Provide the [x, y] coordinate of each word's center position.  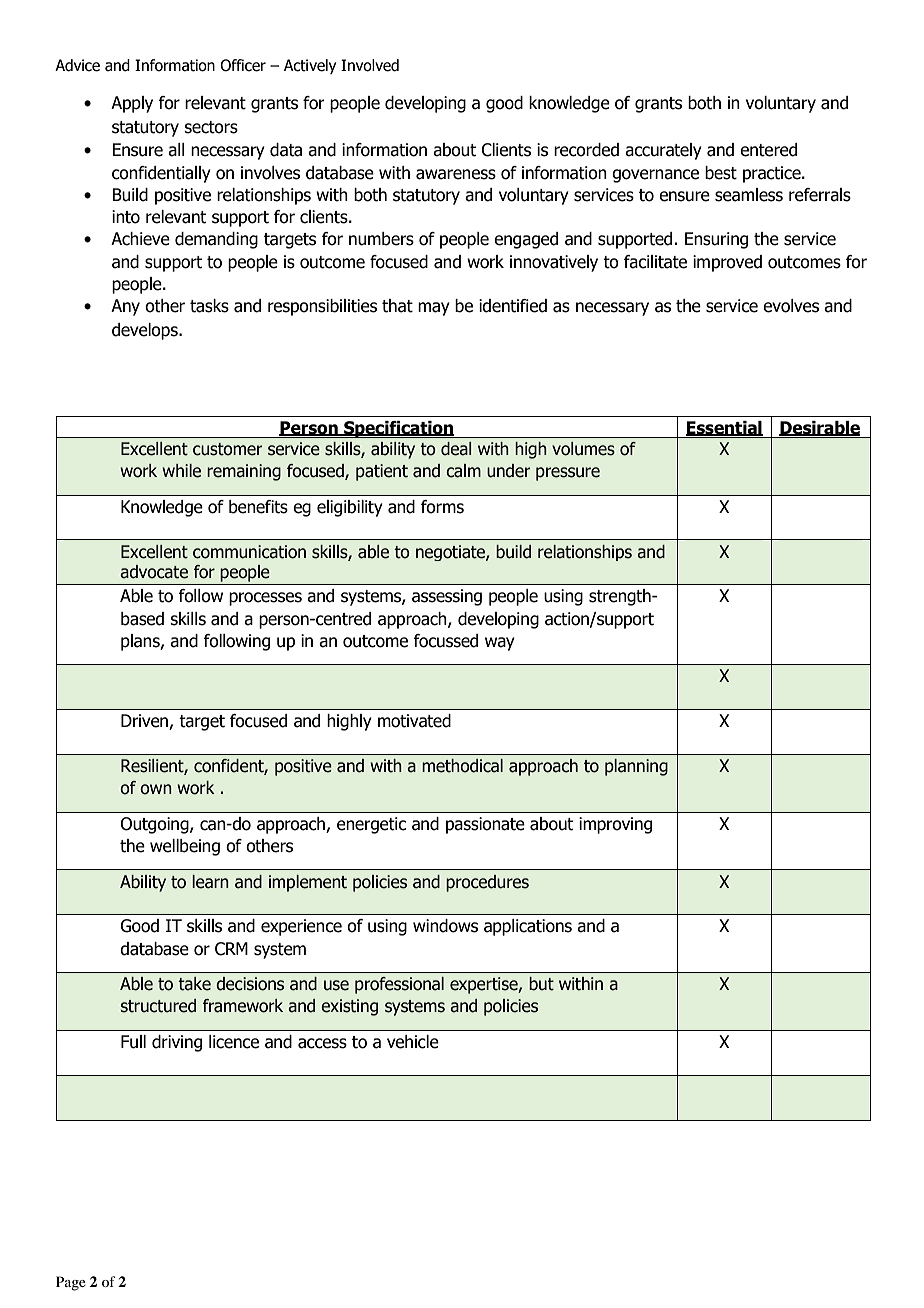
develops [146, 331]
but [541, 984]
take [194, 984]
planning [636, 767]
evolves [791, 306]
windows [445, 926]
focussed [445, 641]
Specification [399, 429]
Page [71, 1283]
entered [768, 150]
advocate [154, 572]
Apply [132, 104]
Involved [370, 65]
